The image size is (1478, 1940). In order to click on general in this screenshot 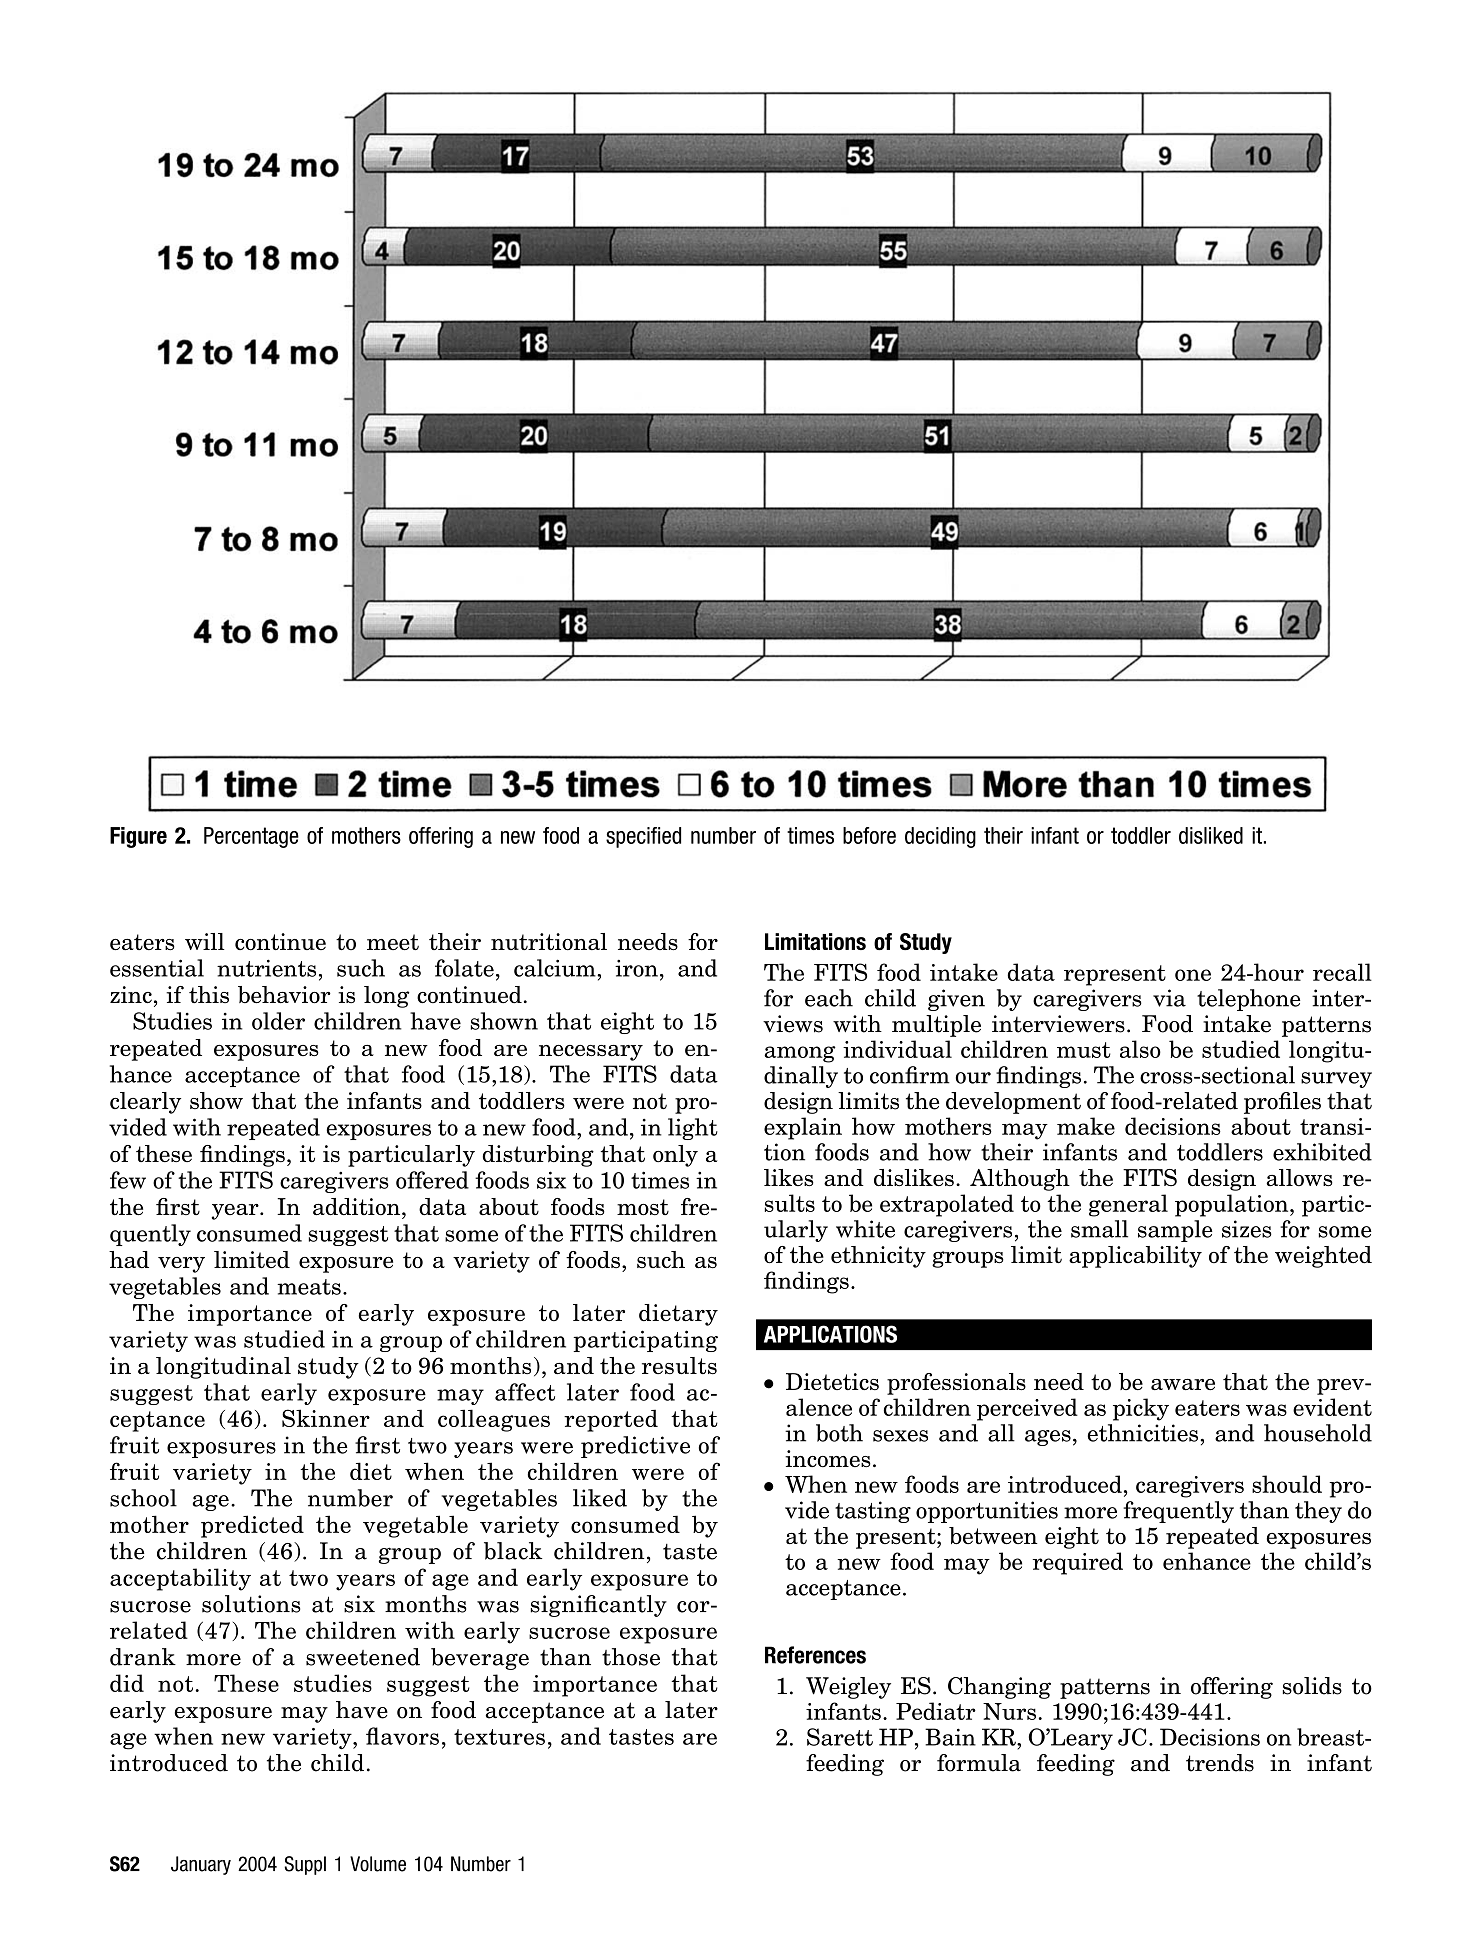, I will do `click(1128, 1205)`.
